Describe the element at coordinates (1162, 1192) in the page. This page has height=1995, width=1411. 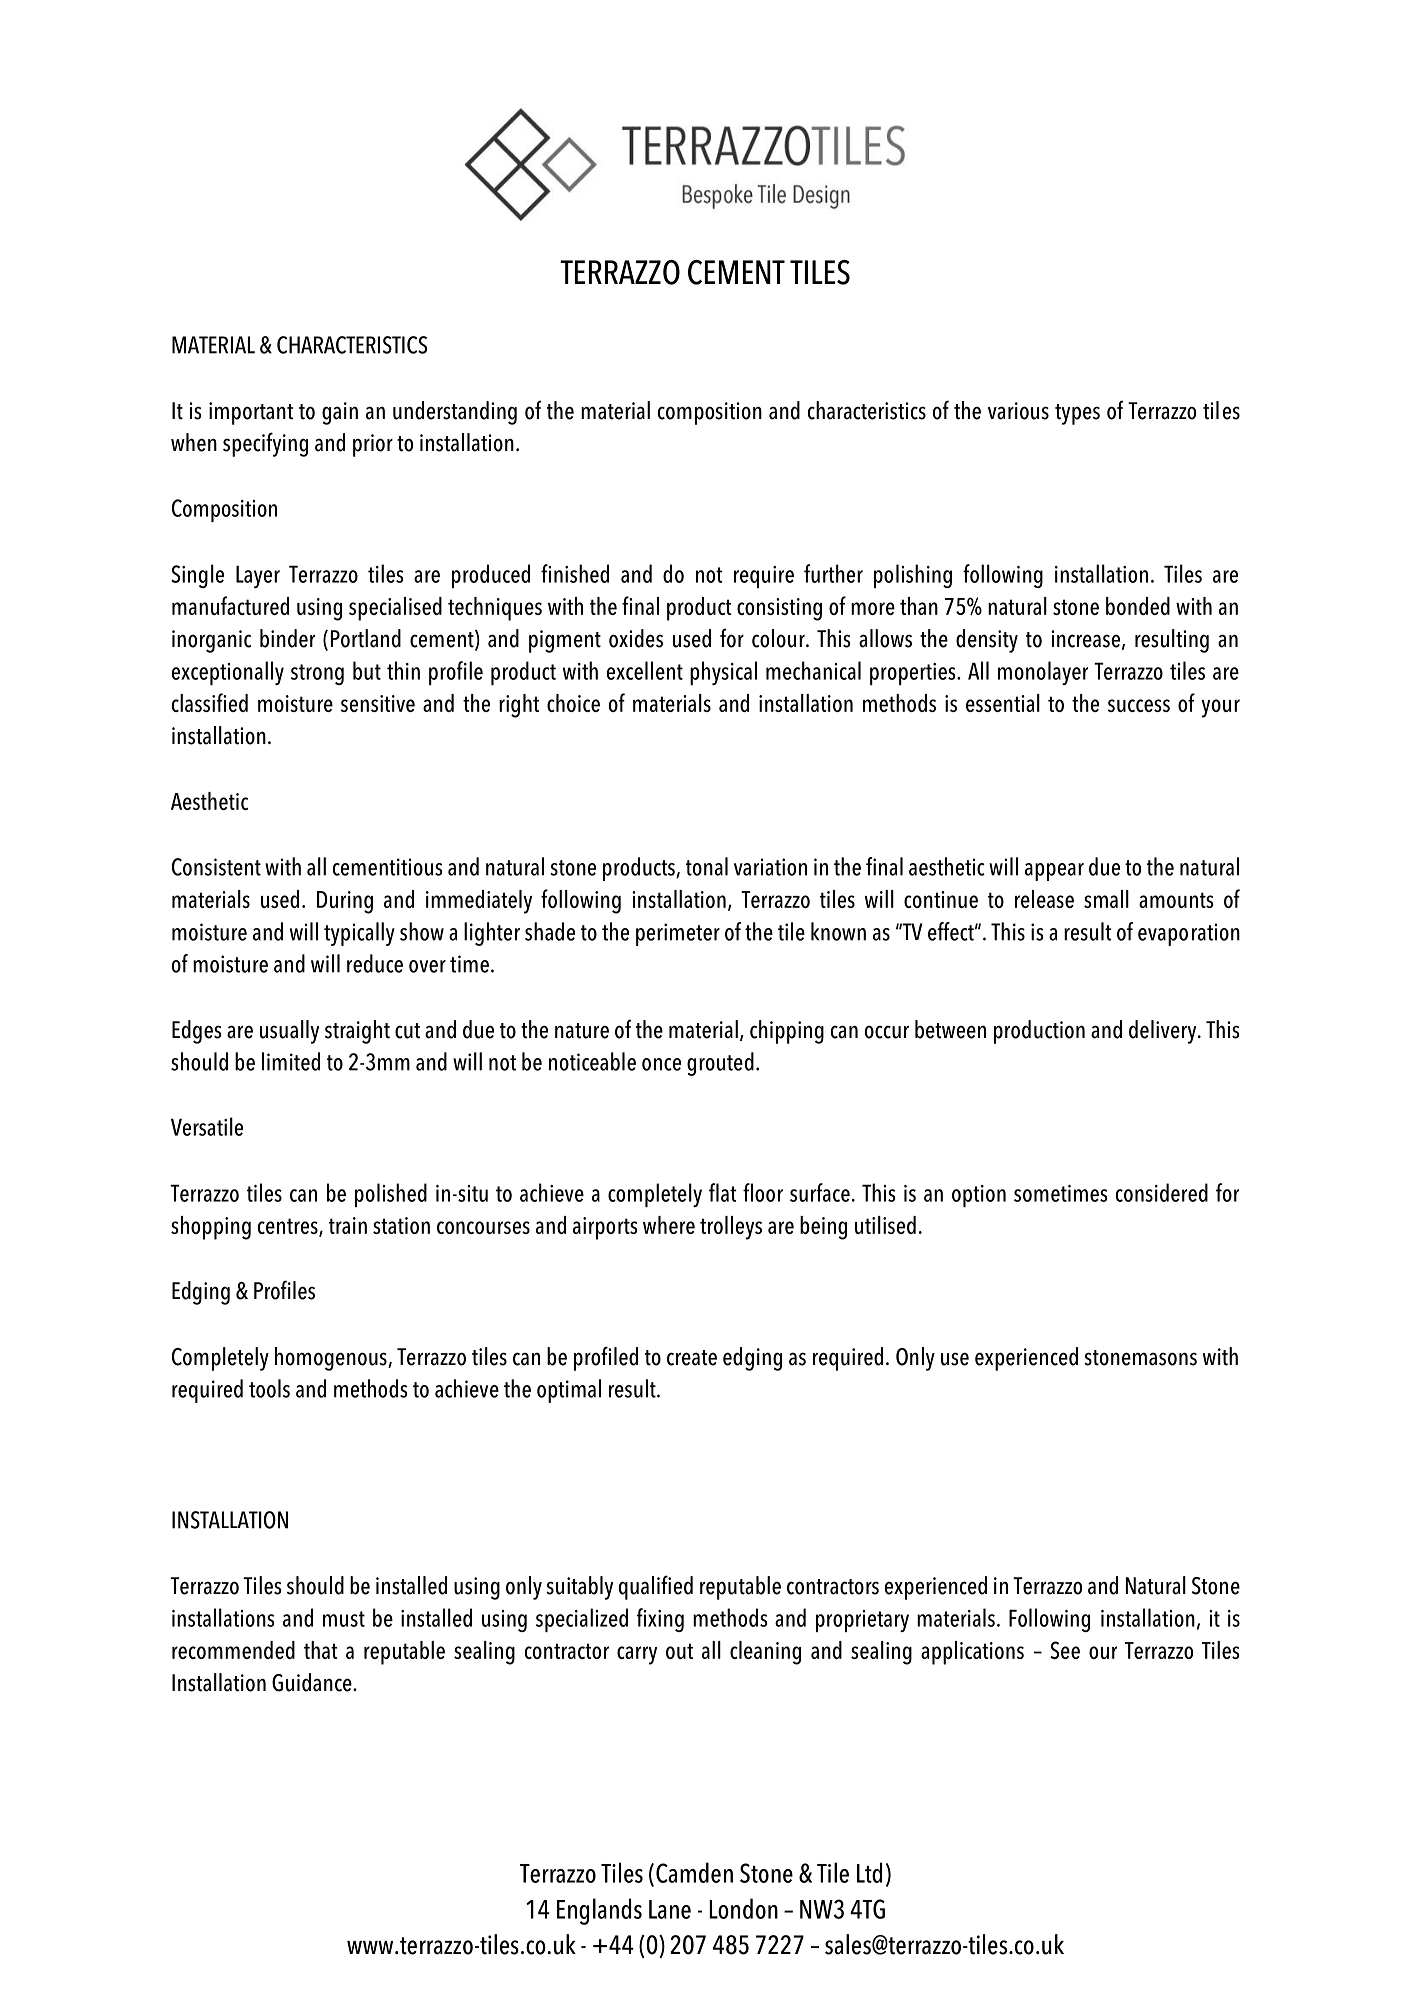
I see `considered` at that location.
